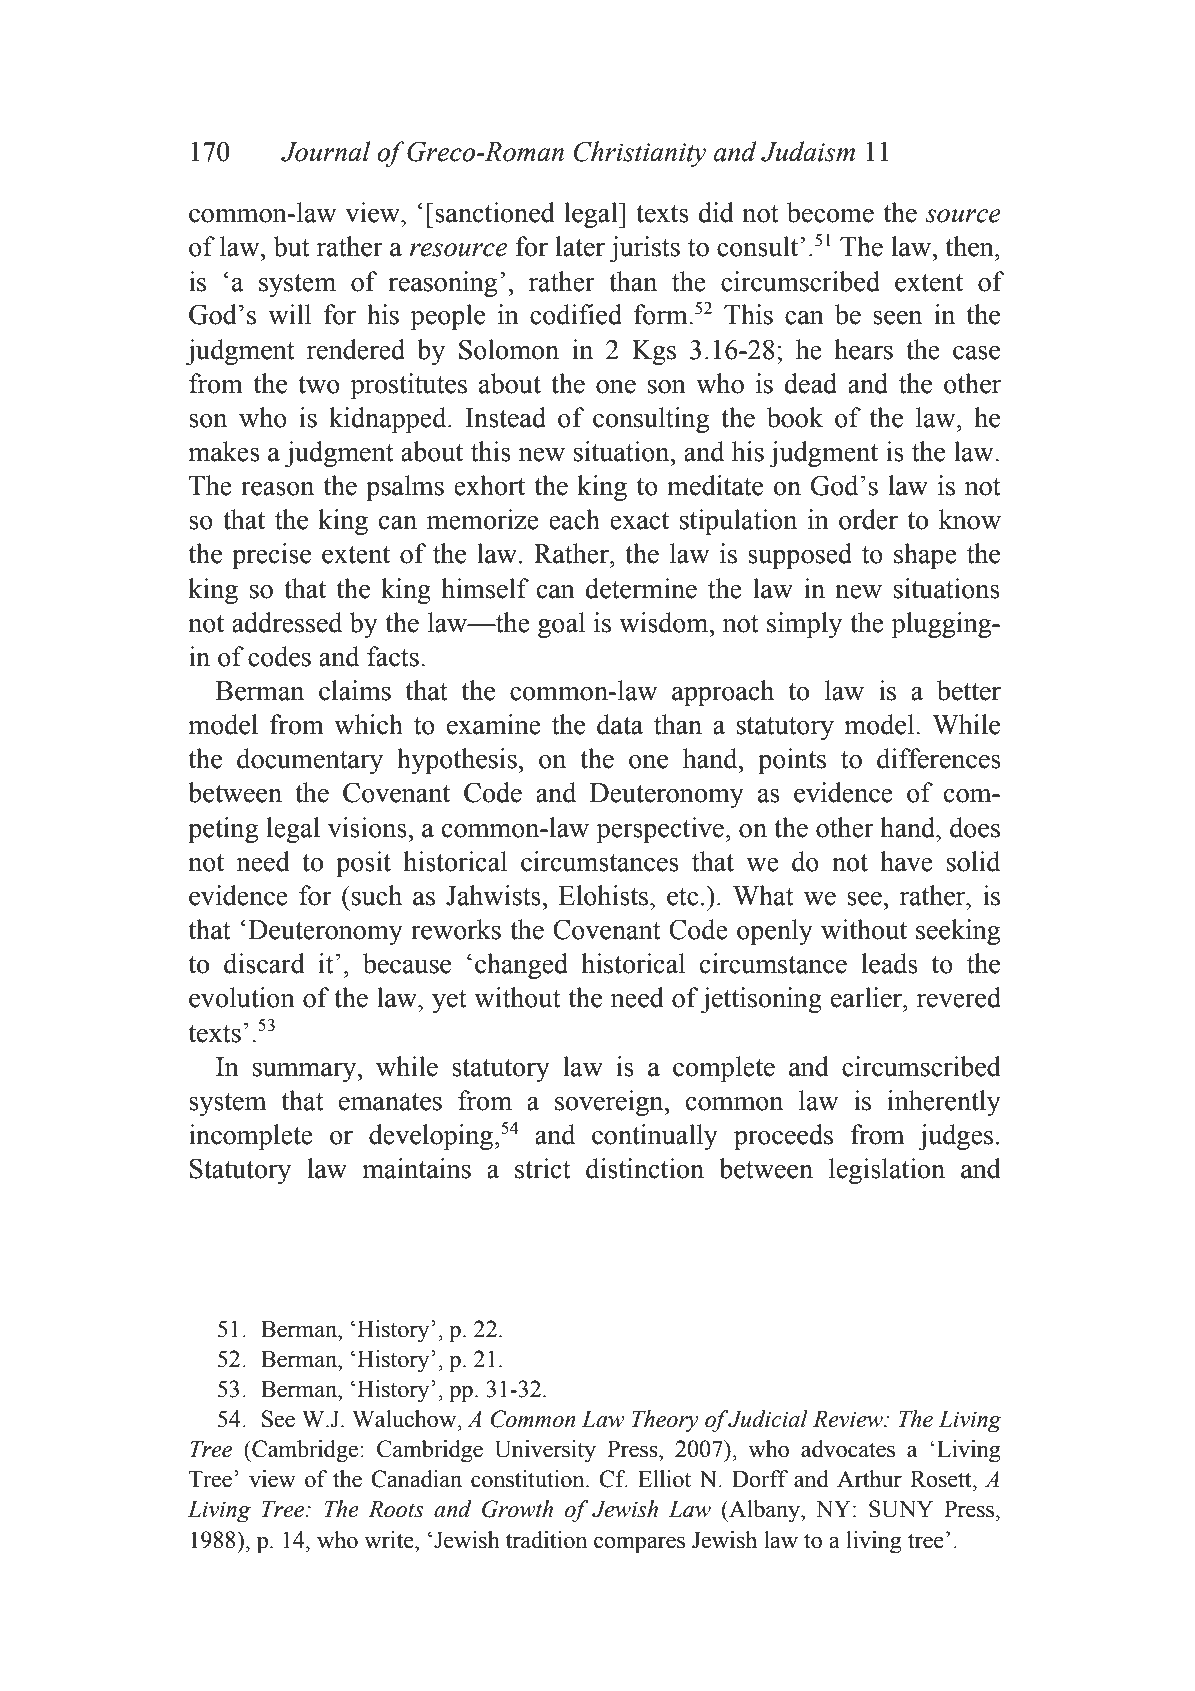  I want to click on order, so click(868, 519).
